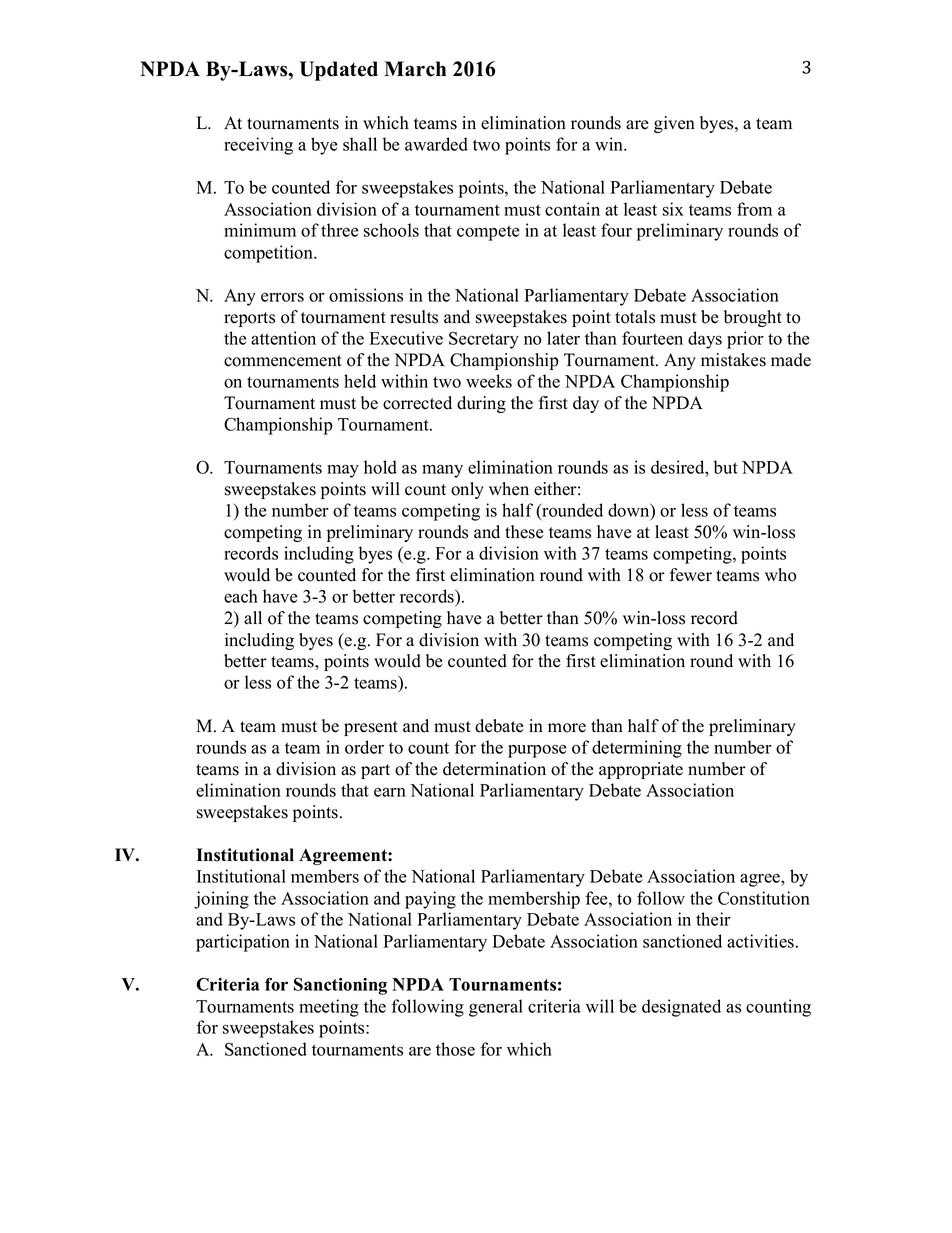 This screenshot has width=952, height=1233. I want to click on mistakes, so click(733, 360).
